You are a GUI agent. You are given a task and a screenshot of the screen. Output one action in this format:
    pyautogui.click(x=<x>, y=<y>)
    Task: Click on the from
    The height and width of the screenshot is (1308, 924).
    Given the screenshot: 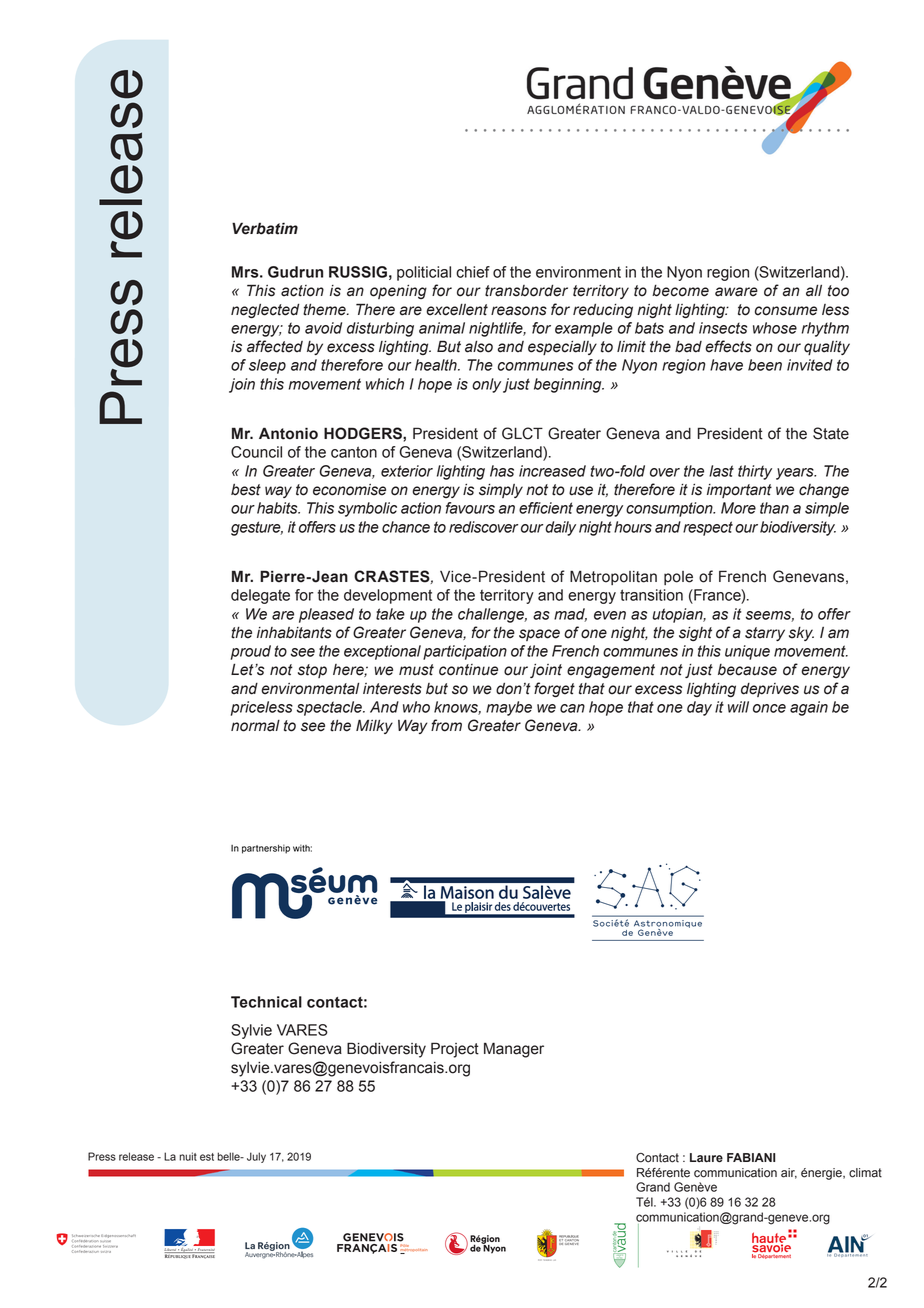 What is the action you would take?
    pyautogui.click(x=446, y=725)
